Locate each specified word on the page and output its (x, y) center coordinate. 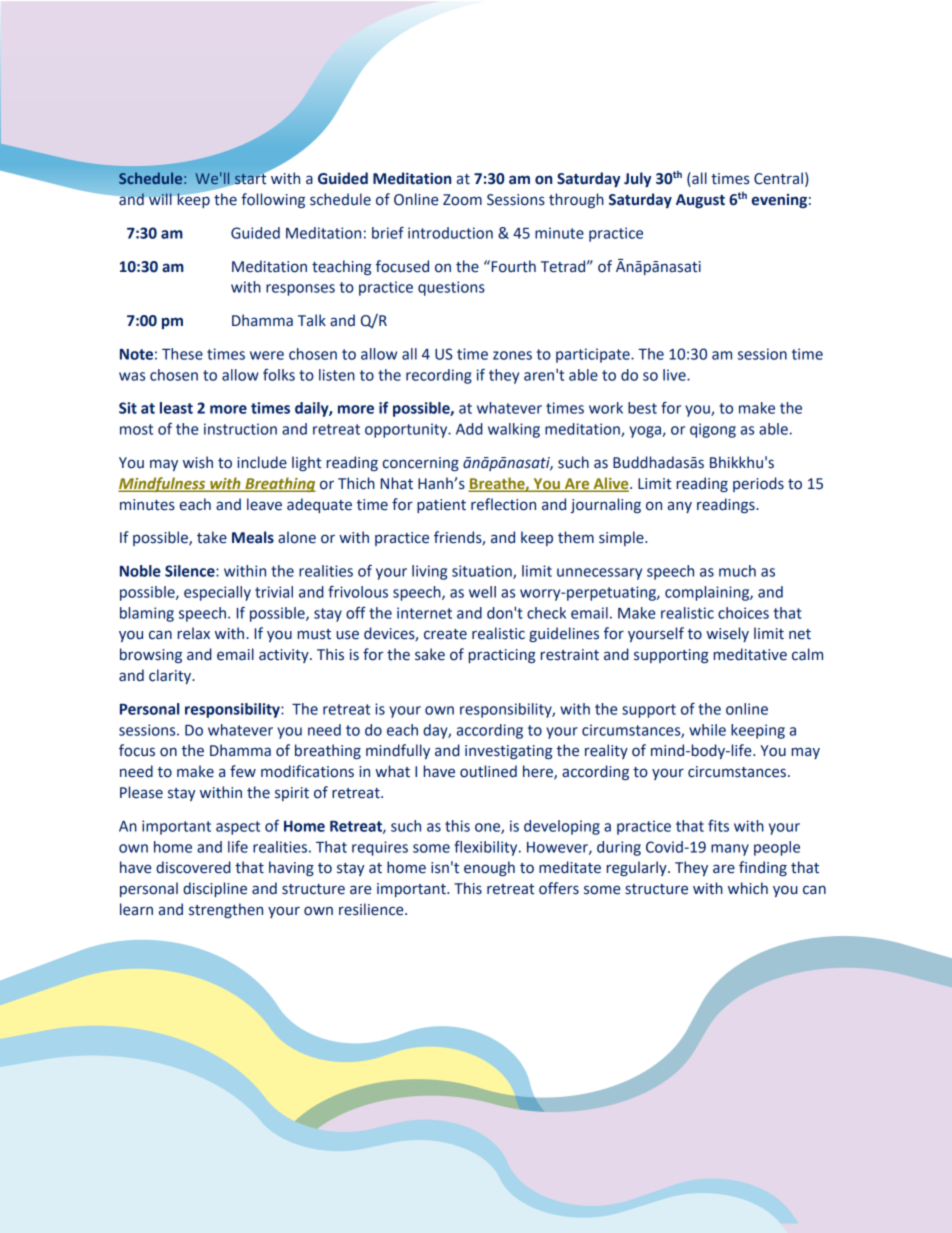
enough (489, 868)
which (748, 888)
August (700, 201)
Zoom (462, 200)
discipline (215, 889)
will (160, 199)
